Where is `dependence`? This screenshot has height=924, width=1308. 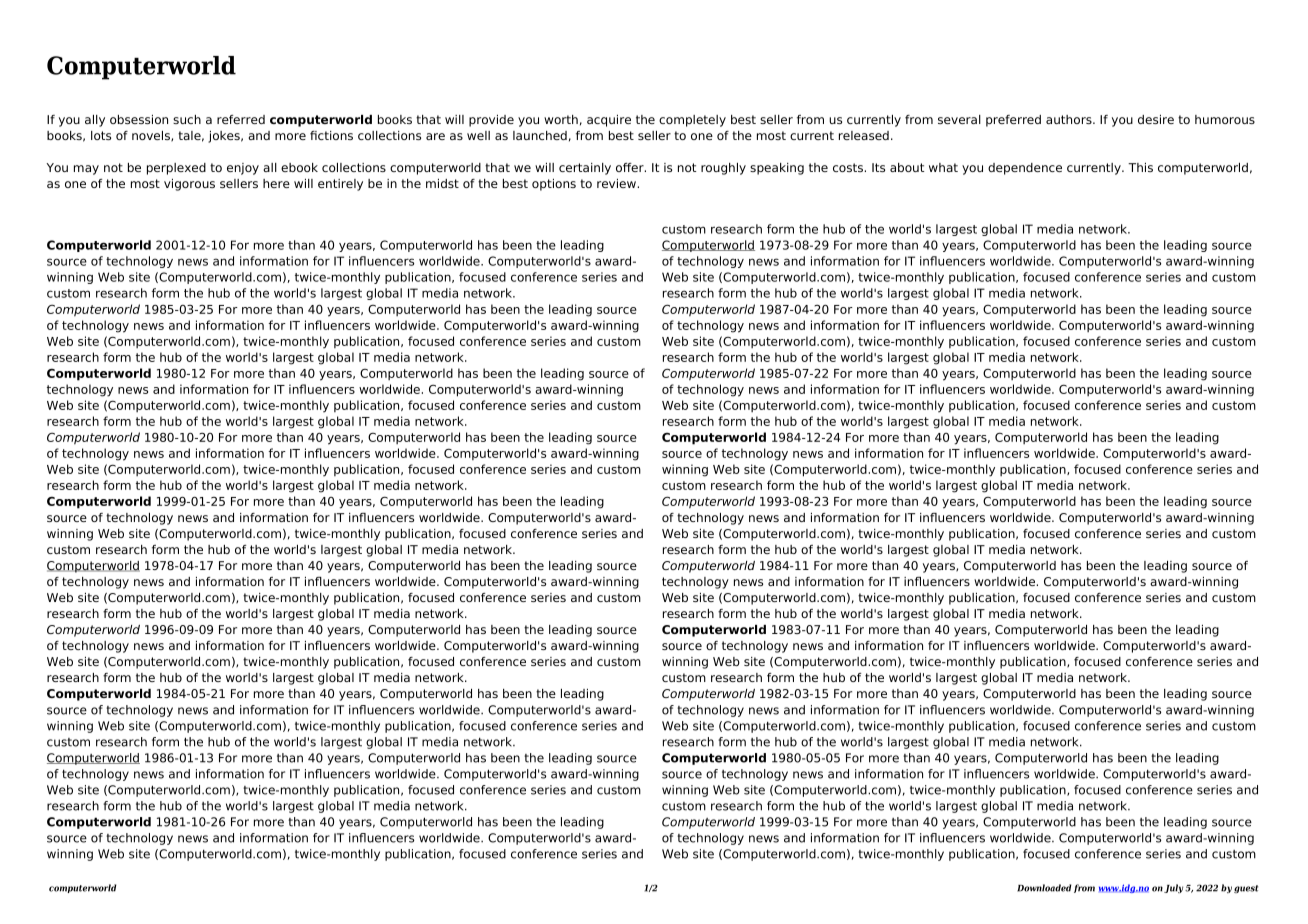 dependence is located at coordinates (1025, 169).
